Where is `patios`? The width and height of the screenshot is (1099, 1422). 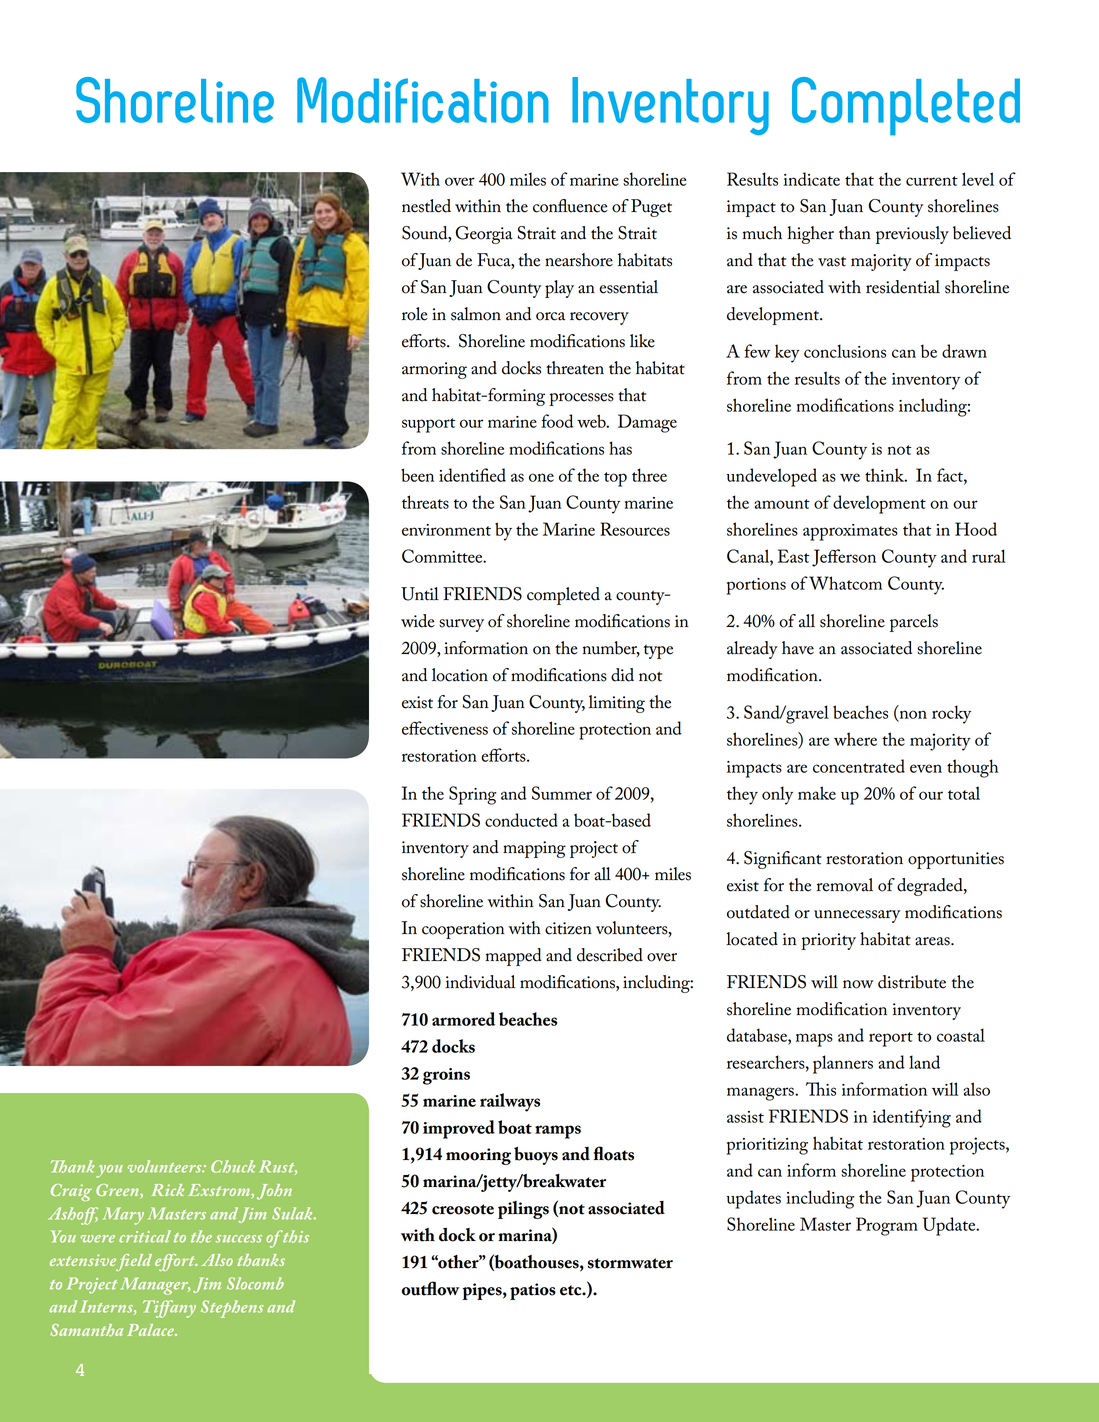
patios is located at coordinates (533, 1291).
